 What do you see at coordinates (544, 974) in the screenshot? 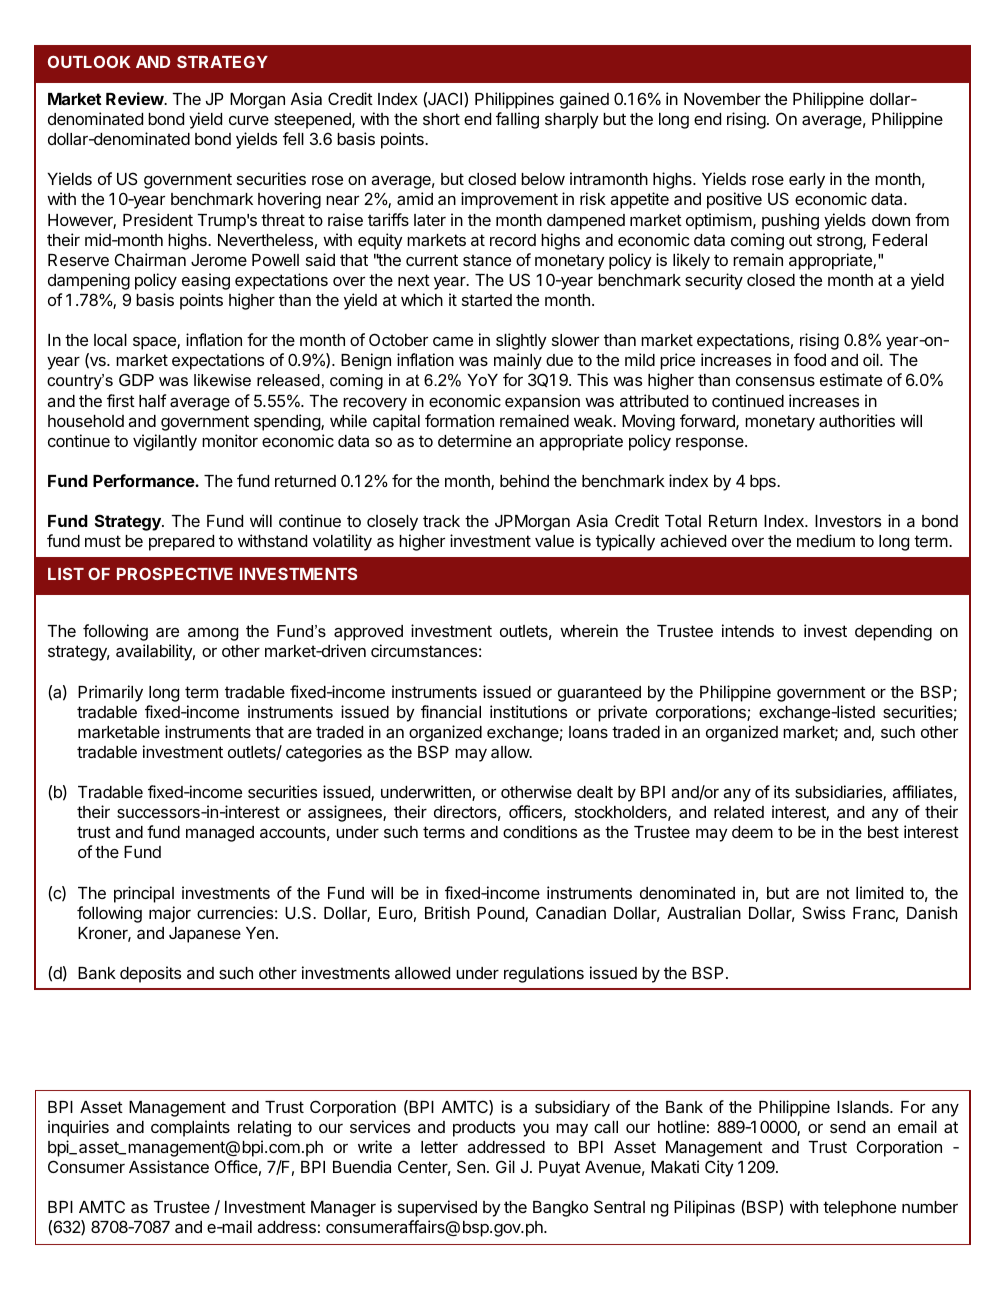
I see `regulations` at bounding box center [544, 974].
